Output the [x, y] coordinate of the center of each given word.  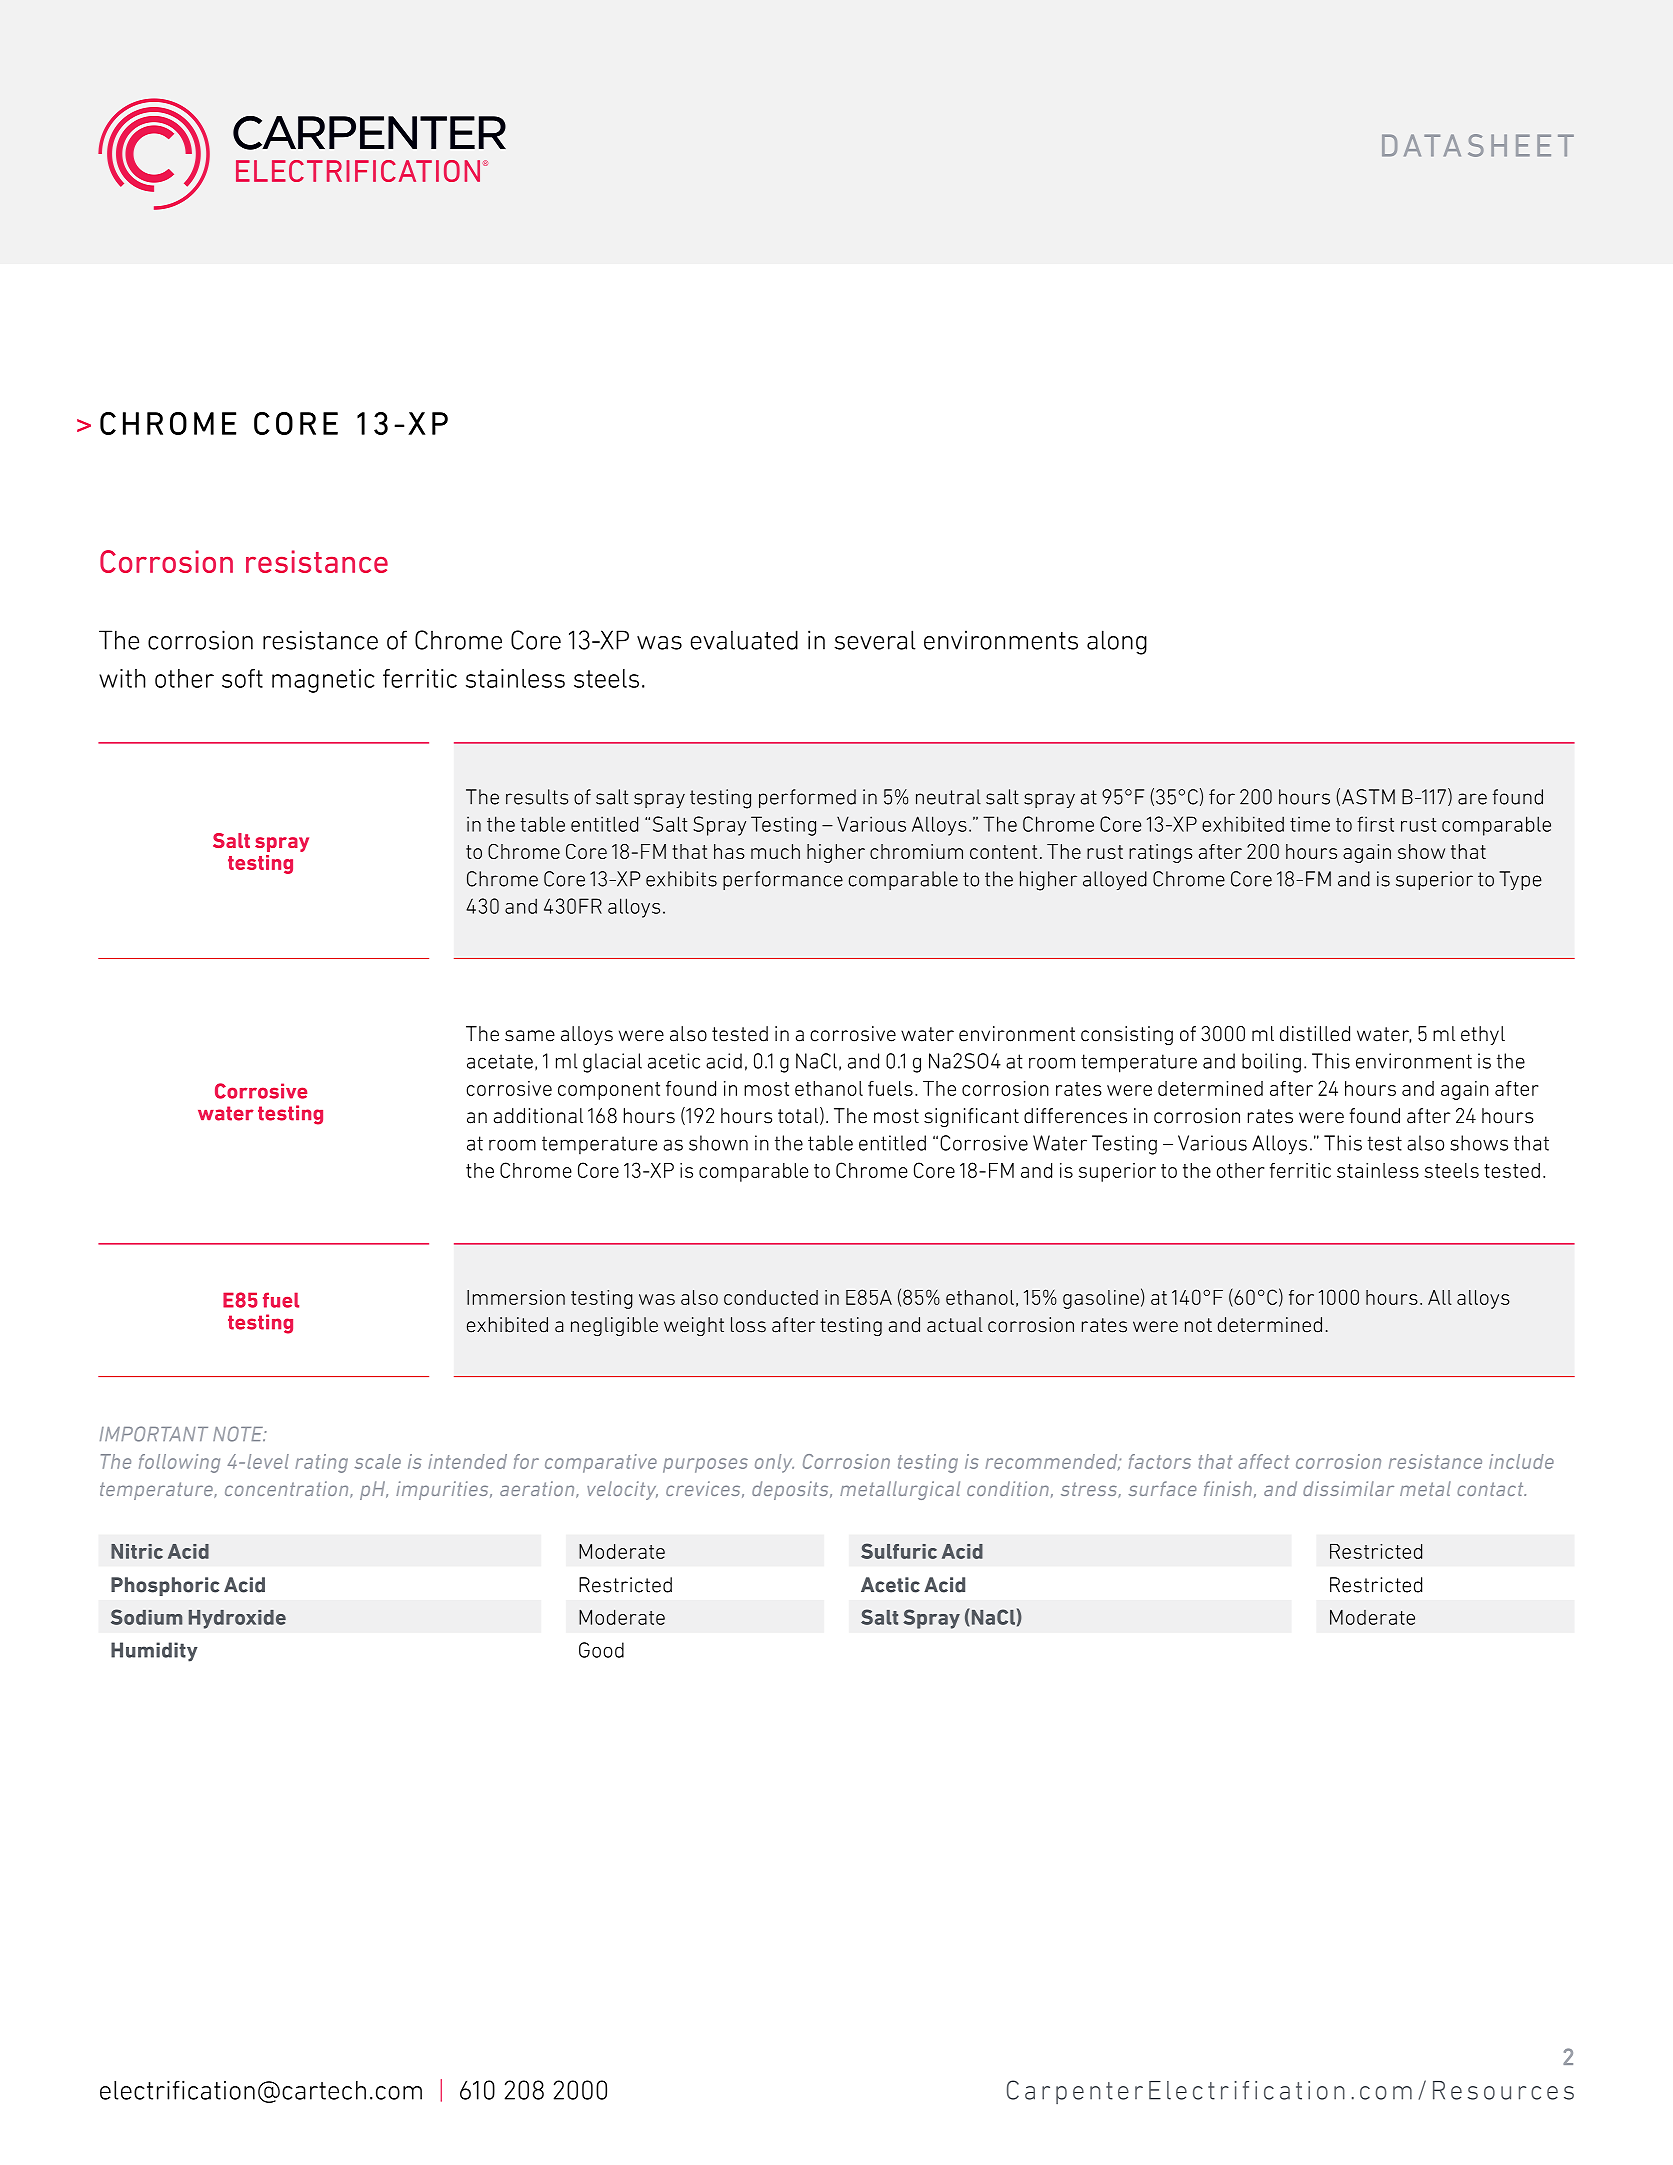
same [530, 1036]
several [875, 640]
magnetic [323, 681]
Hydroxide [237, 1619]
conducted [771, 1297]
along [1117, 642]
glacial [612, 1063]
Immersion [516, 1297]
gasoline [1101, 1299]
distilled [1315, 1034]
